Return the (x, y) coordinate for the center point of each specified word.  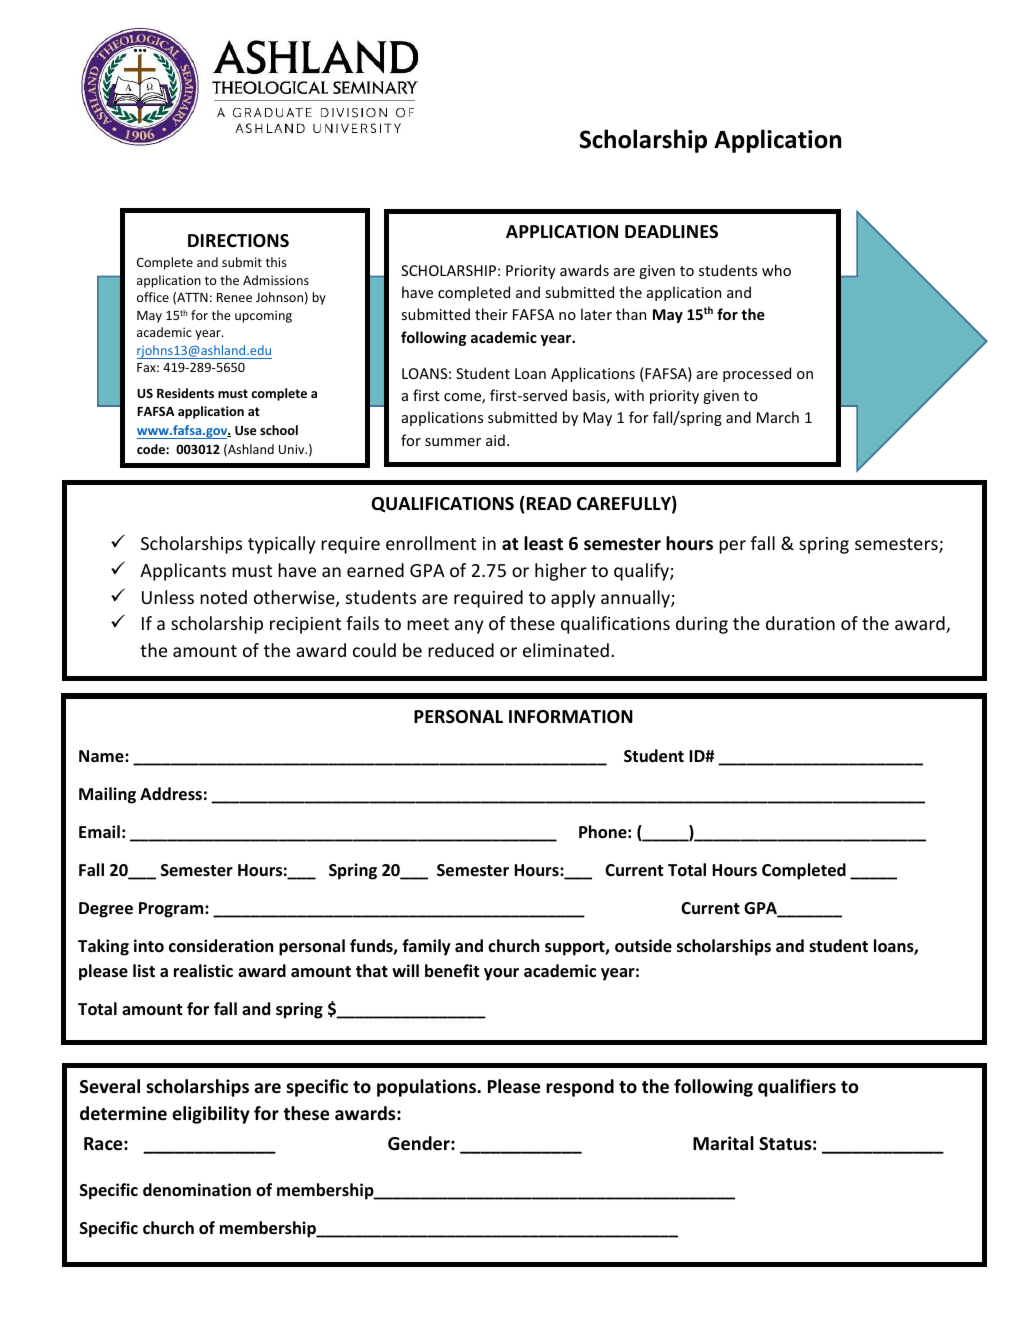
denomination (197, 1190)
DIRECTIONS (238, 241)
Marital (723, 1143)
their (491, 314)
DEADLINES (671, 231)
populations (428, 1088)
